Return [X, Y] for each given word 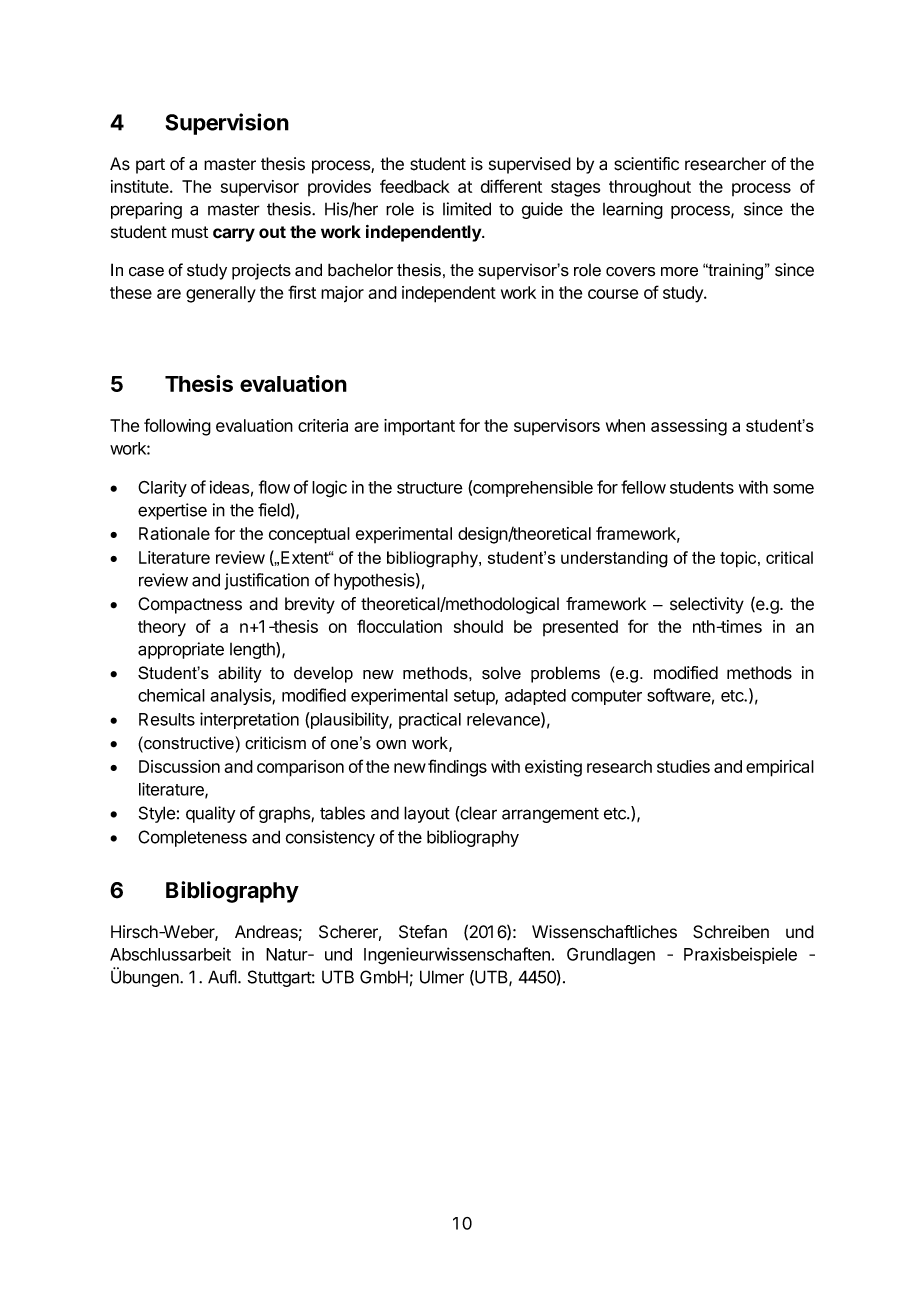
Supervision [227, 124]
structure [430, 488]
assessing [689, 427]
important [419, 427]
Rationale [174, 533]
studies [683, 766]
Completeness [192, 838]
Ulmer [442, 977]
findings [457, 768]
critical [789, 557]
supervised [530, 165]
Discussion [179, 766]
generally [221, 294]
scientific [646, 164]
